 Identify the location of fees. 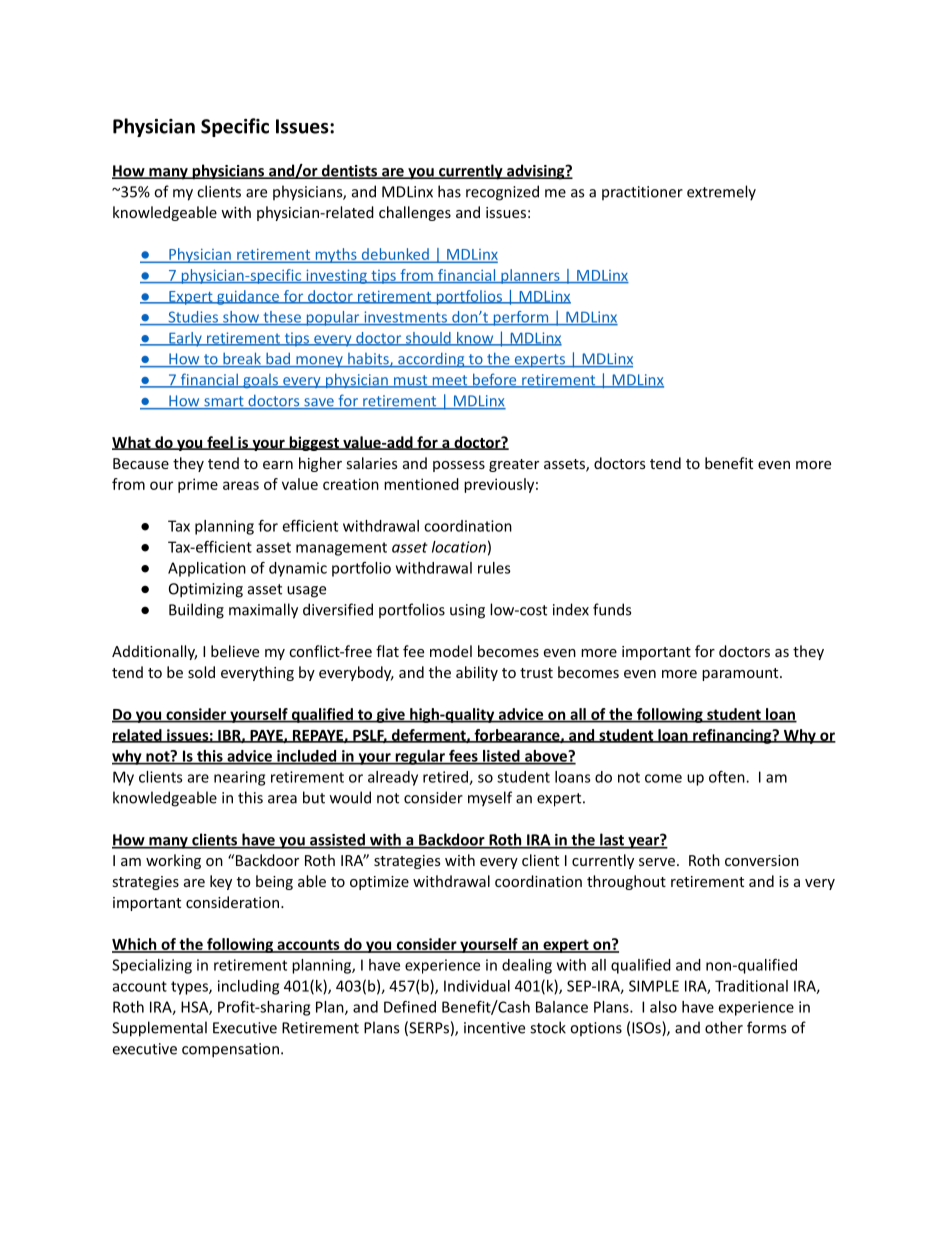
(463, 757).
